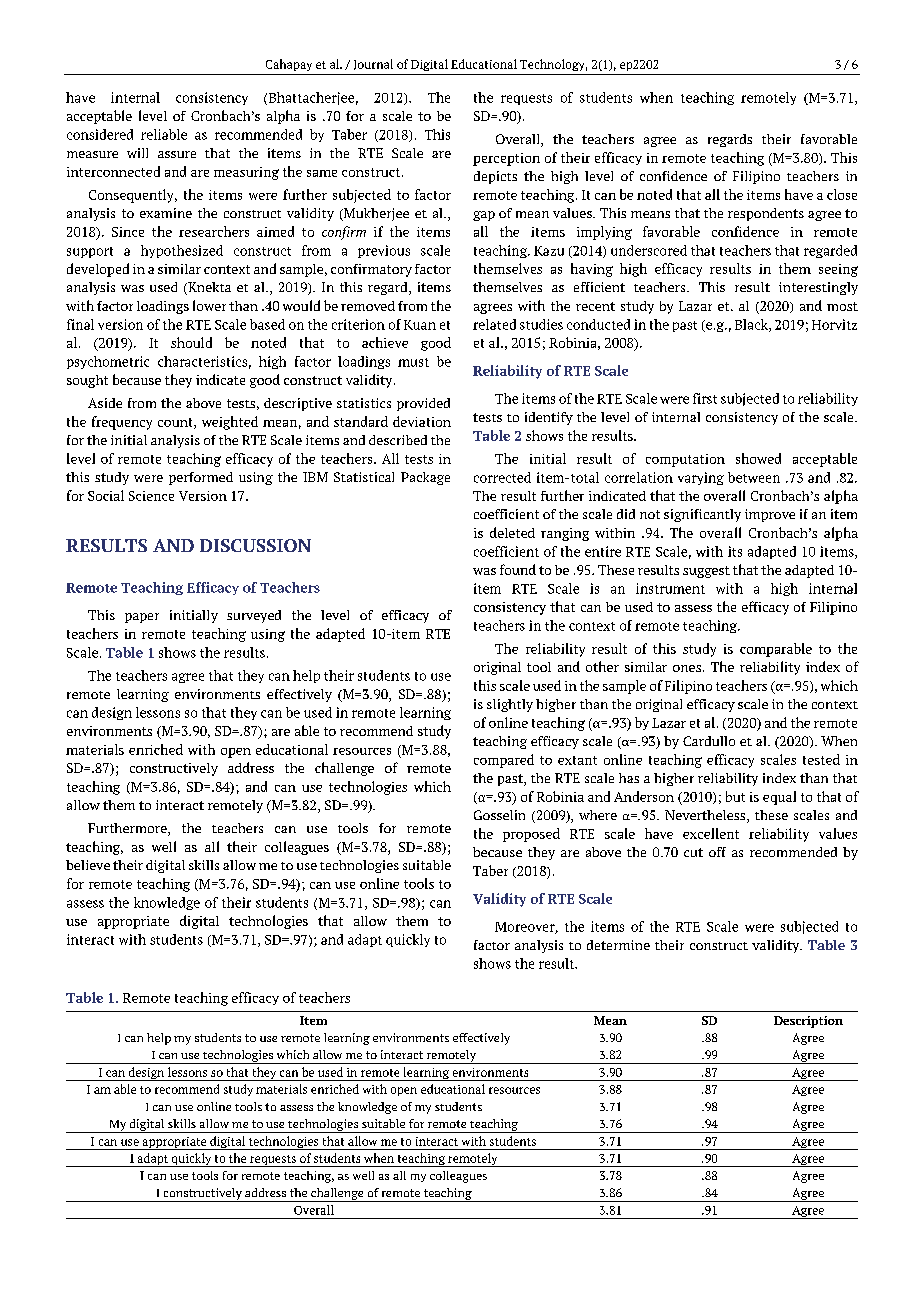 This image has height=1307, width=924. What do you see at coordinates (842, 194) in the image?
I see `close` at bounding box center [842, 194].
